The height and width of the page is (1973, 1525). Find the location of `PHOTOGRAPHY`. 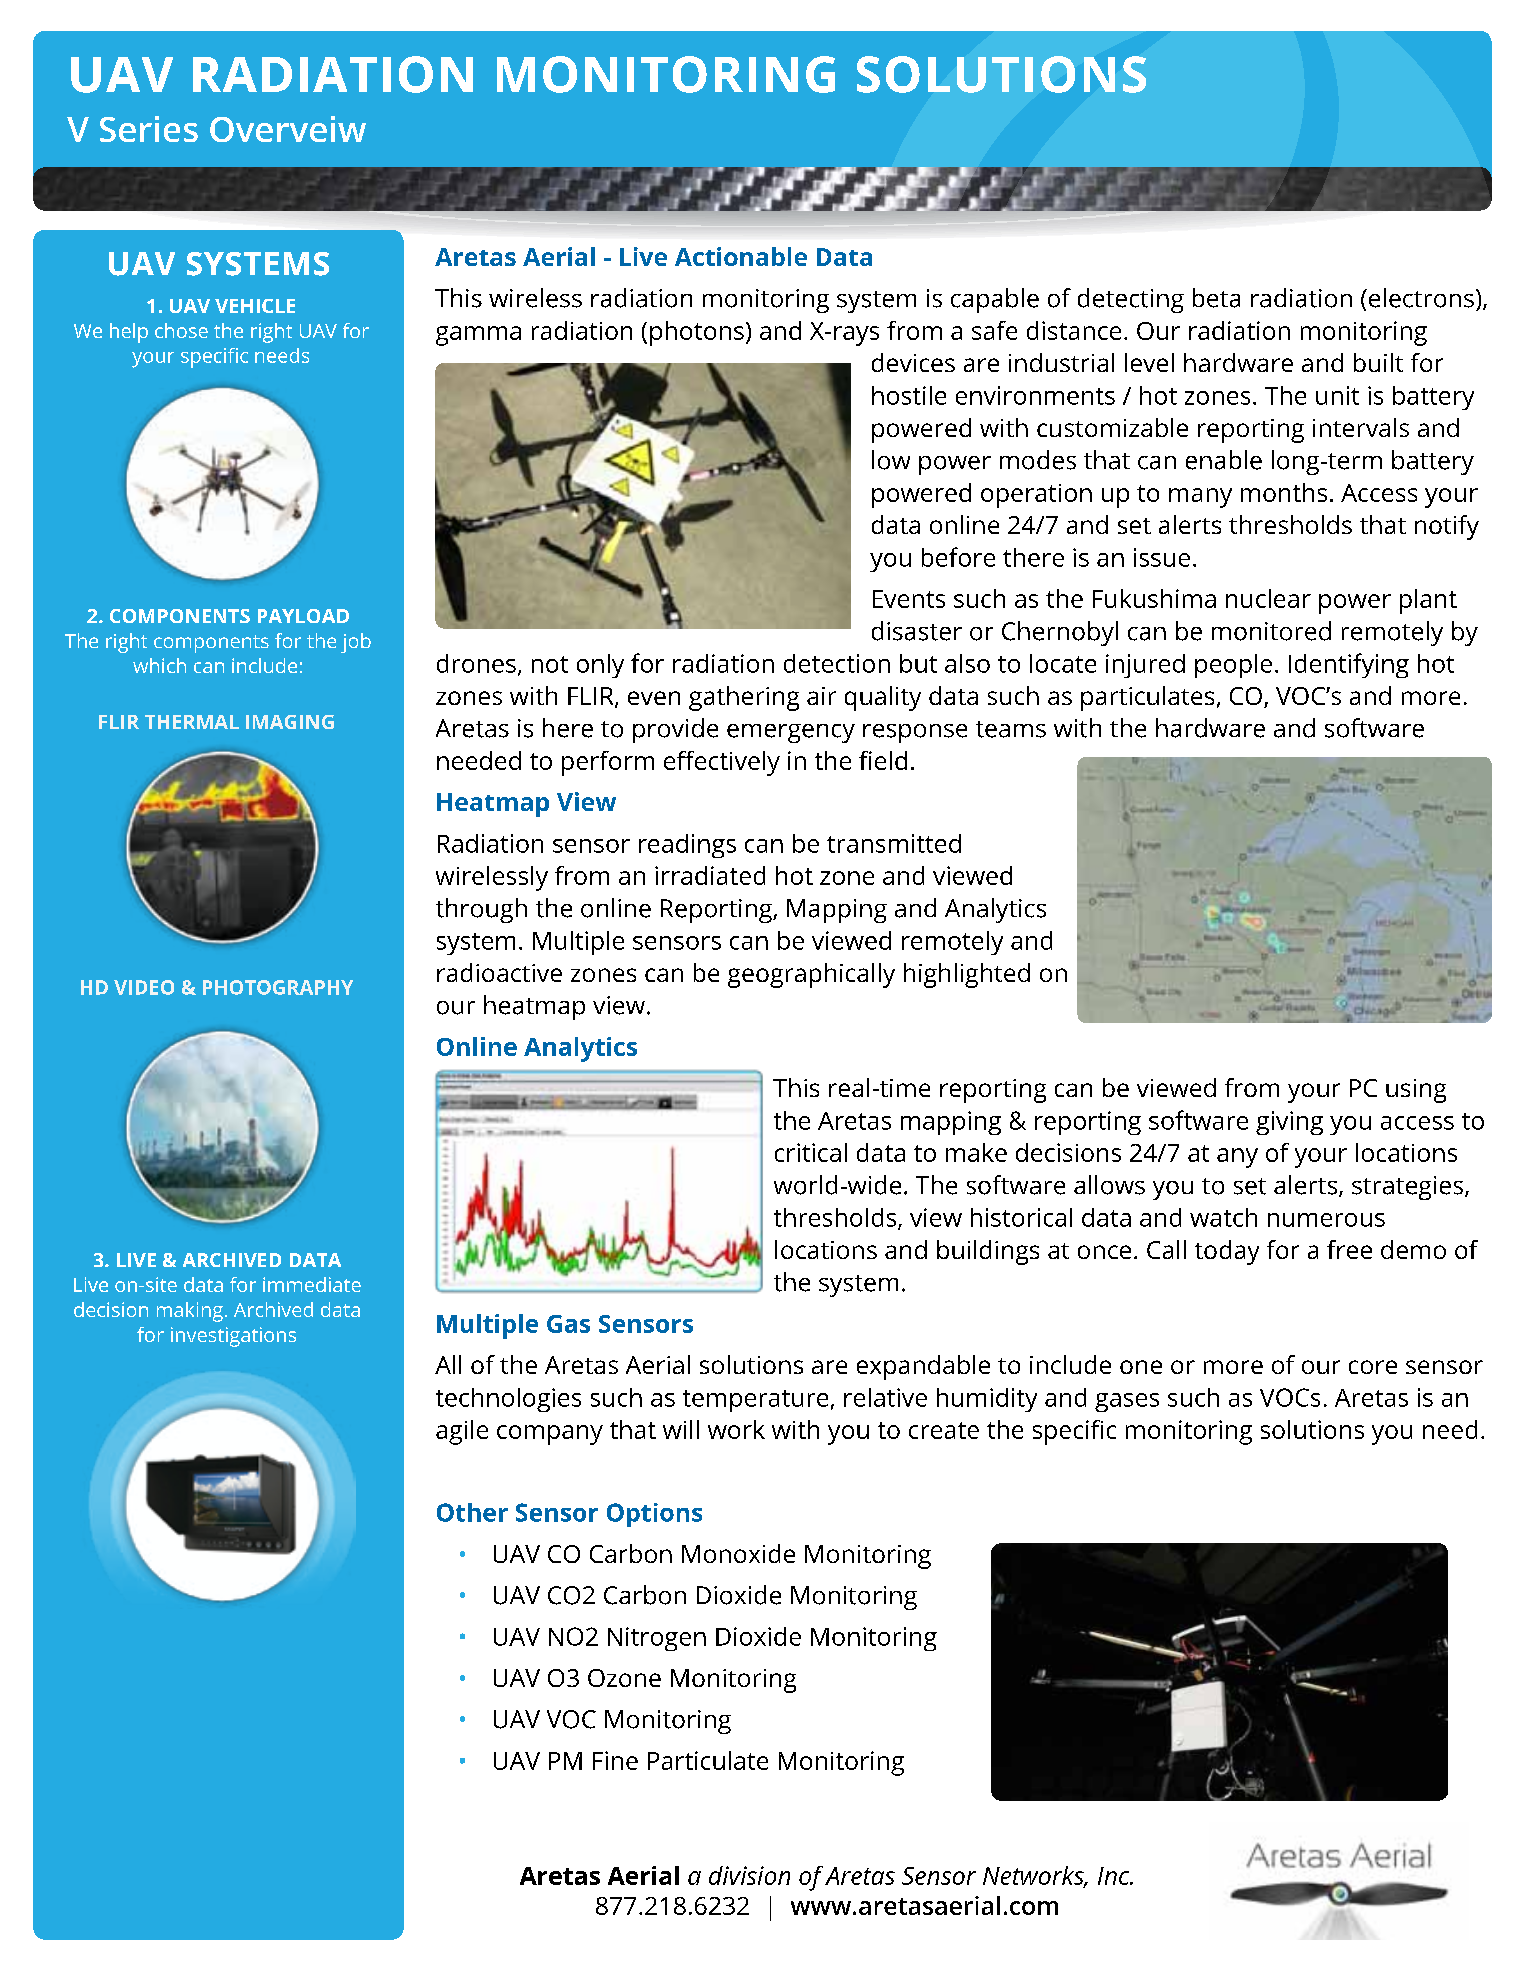

PHOTOGRAPHY is located at coordinates (278, 987).
